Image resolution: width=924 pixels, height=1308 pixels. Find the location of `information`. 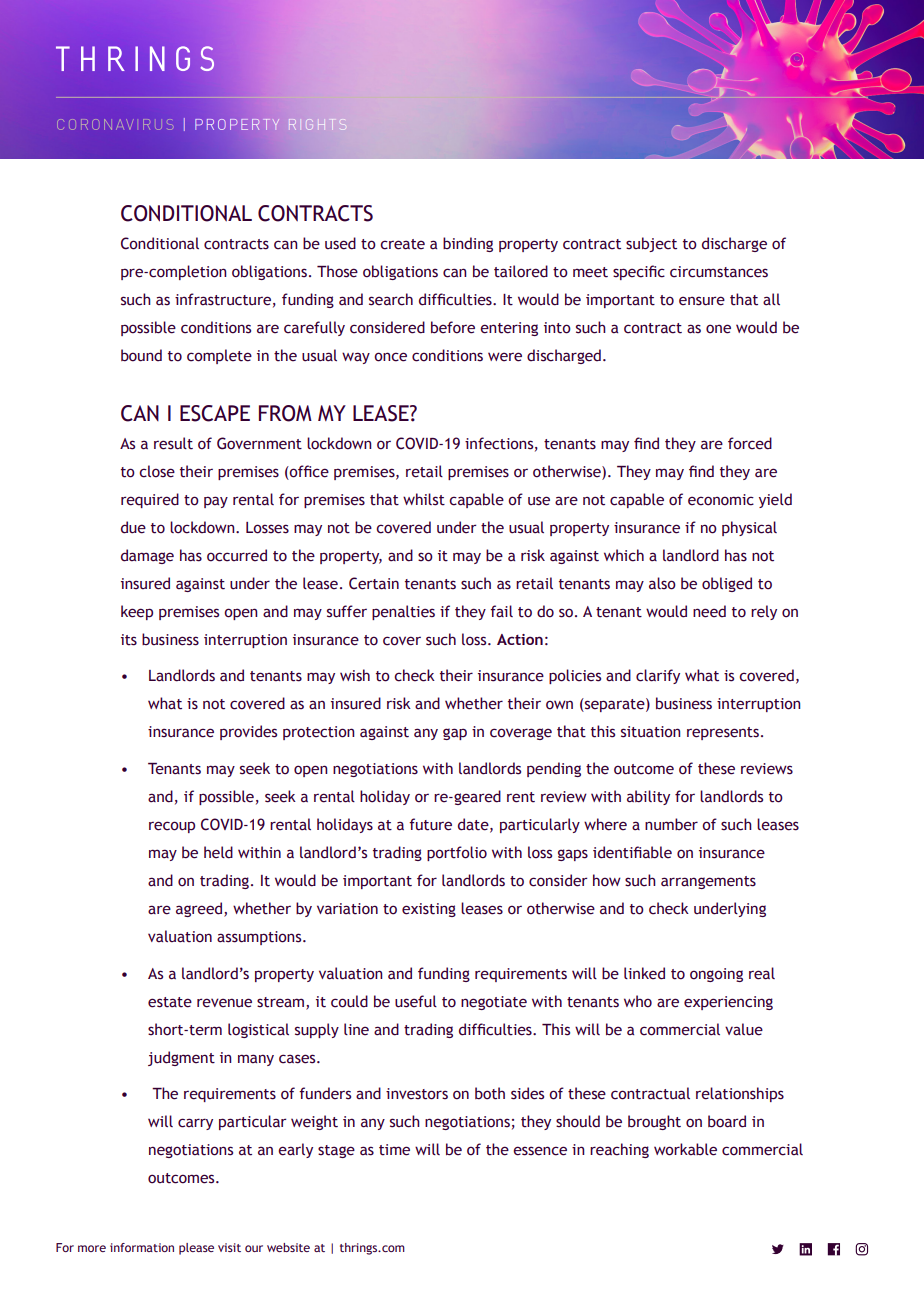

information is located at coordinates (142, 1247).
